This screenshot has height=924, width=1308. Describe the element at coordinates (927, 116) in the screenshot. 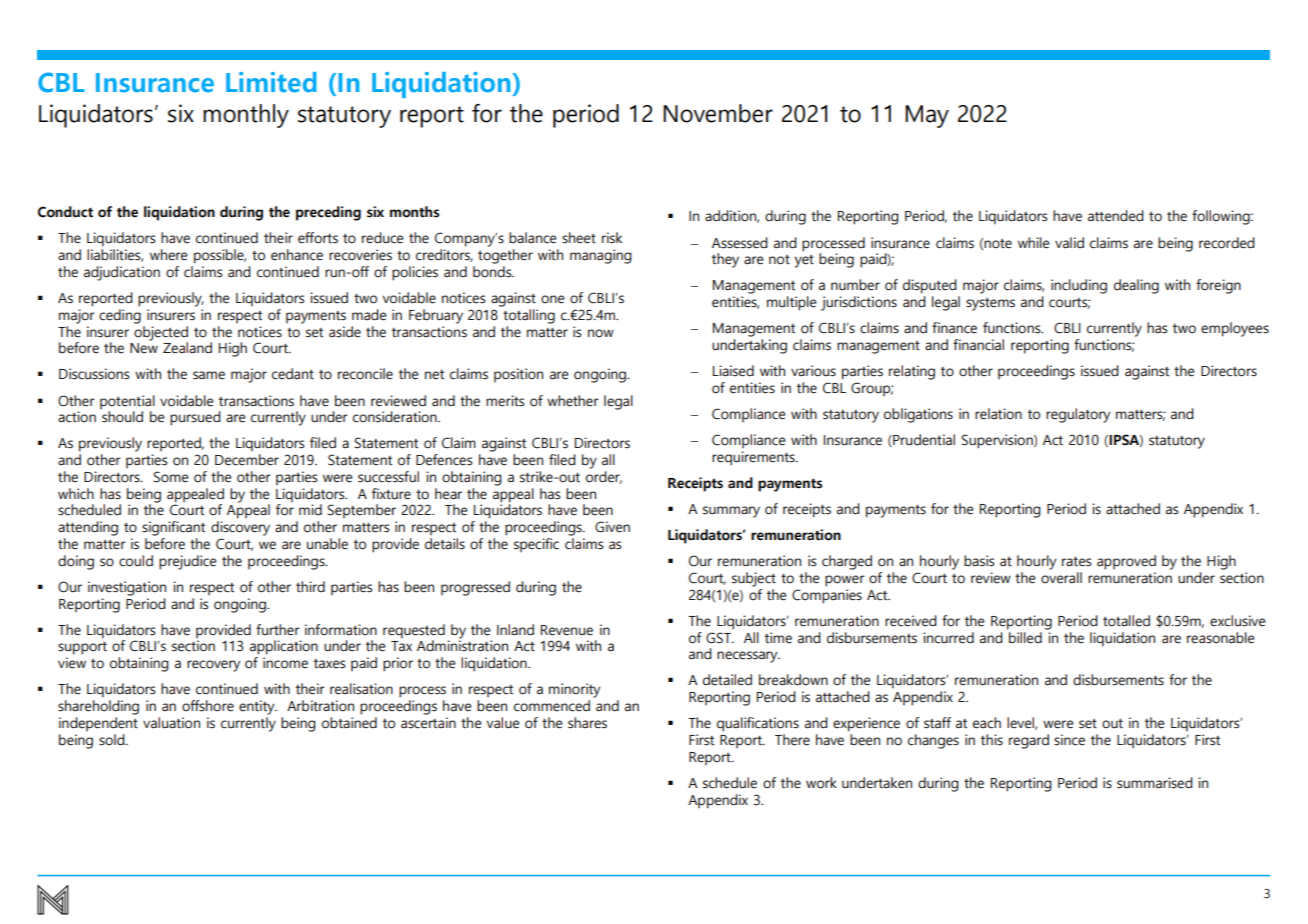

I see `May` at that location.
